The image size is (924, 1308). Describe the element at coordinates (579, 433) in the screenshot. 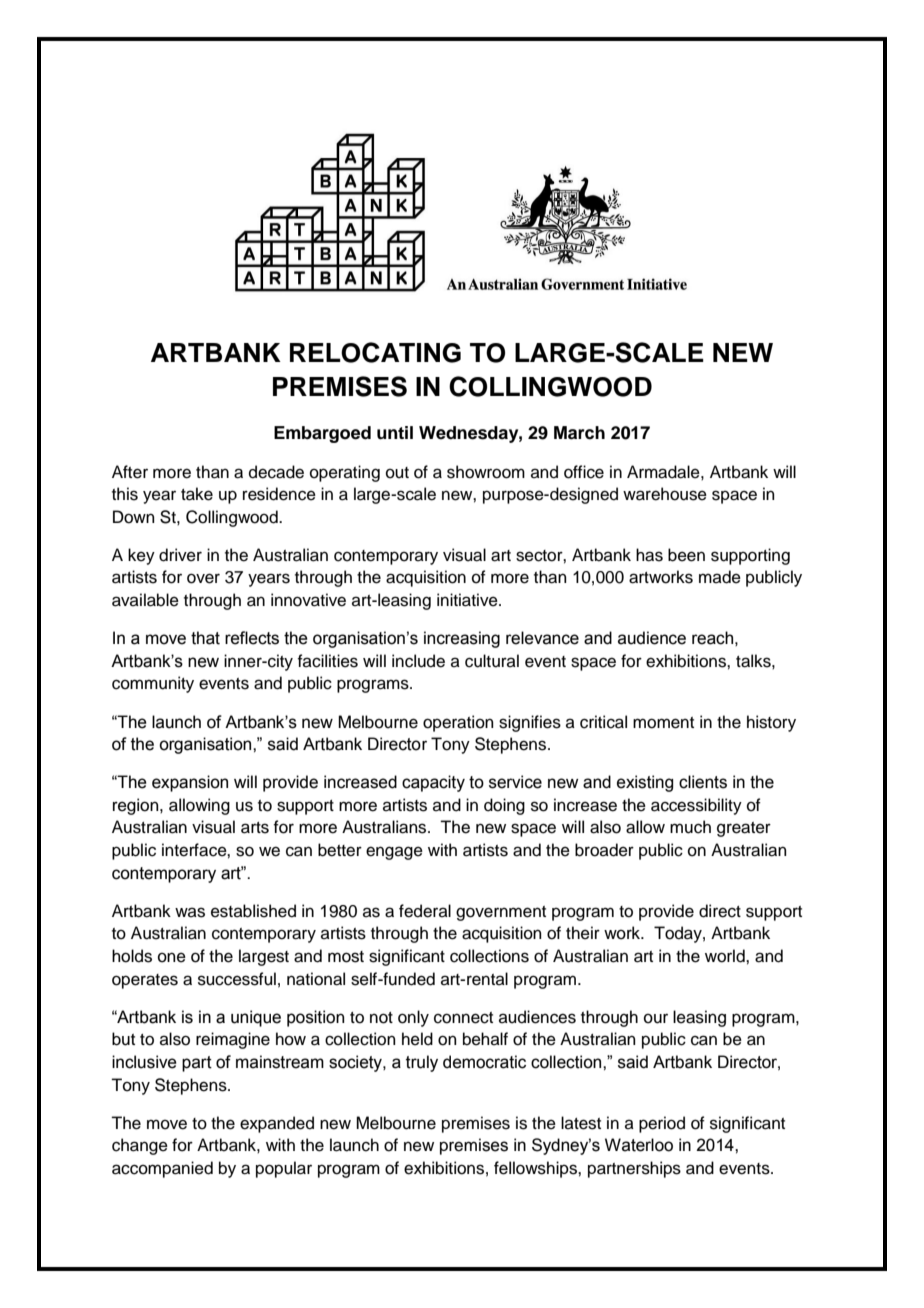

I see `March` at that location.
